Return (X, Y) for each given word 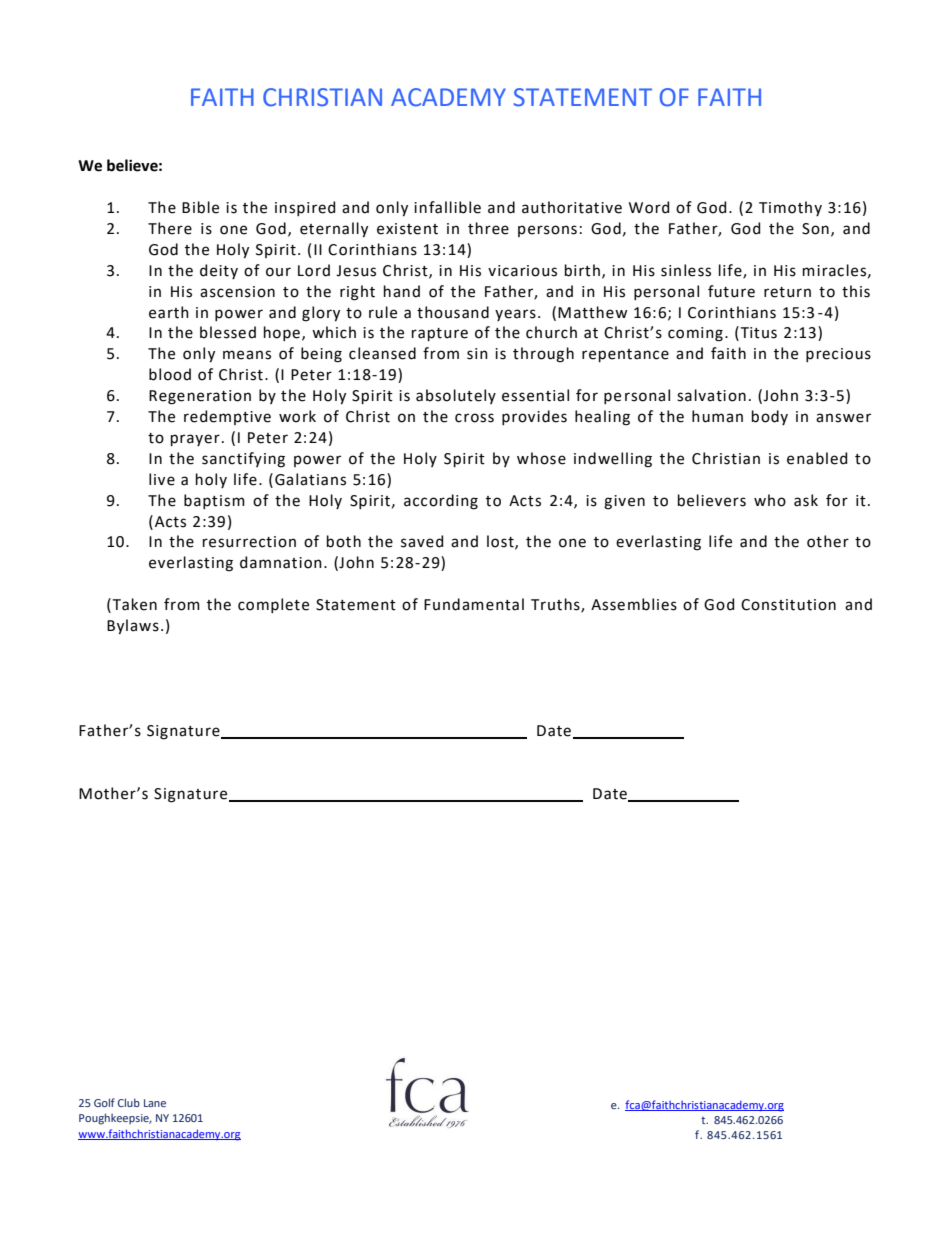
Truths (556, 605)
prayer (195, 440)
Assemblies (634, 604)
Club (129, 1102)
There (170, 228)
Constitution (788, 605)
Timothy (790, 208)
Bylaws (133, 627)
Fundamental (474, 604)
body (770, 417)
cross (474, 418)
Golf (104, 1102)
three (488, 228)
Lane (155, 1103)
